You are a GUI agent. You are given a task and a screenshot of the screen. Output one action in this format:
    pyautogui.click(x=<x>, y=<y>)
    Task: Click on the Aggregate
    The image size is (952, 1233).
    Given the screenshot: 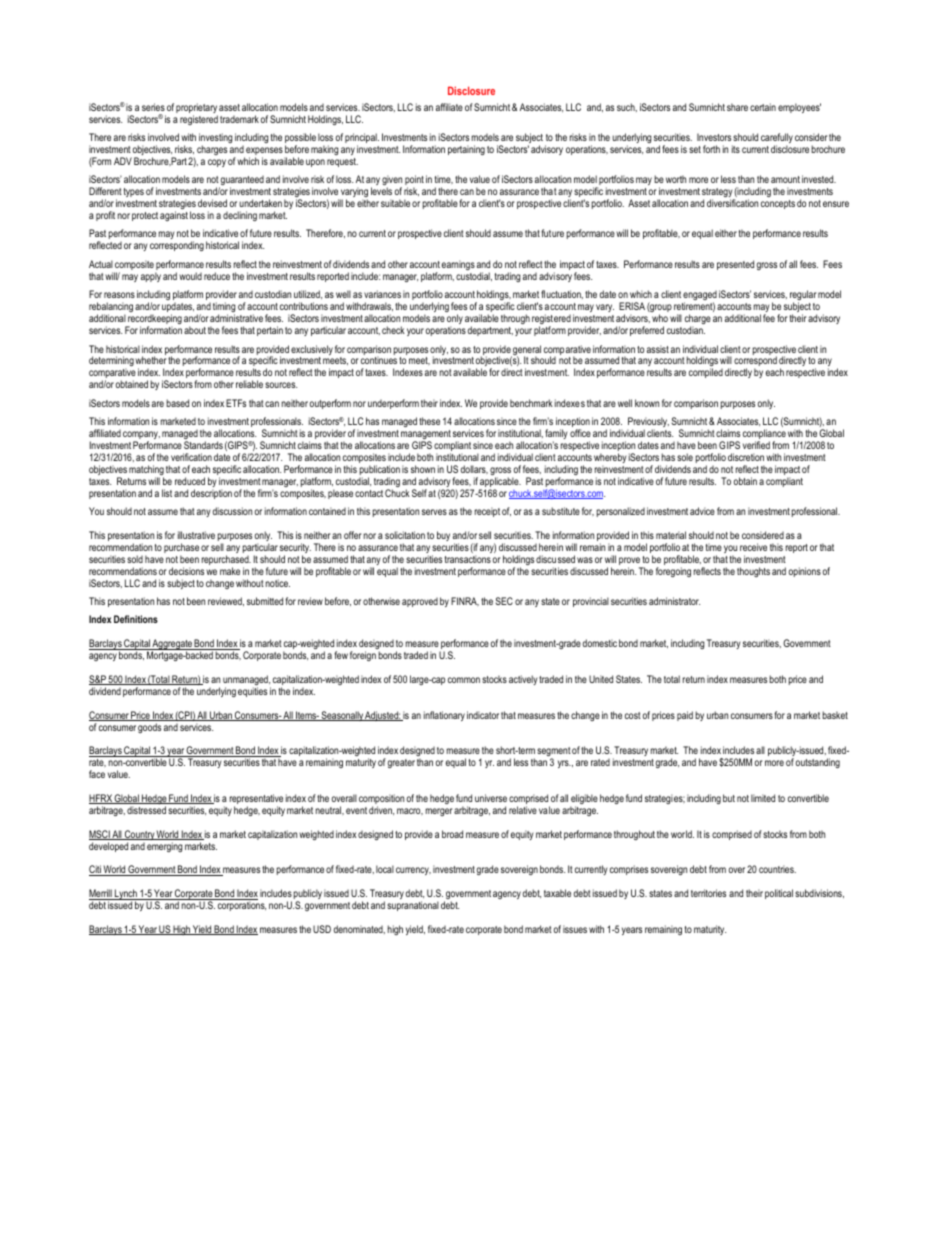 What is the action you would take?
    pyautogui.click(x=172, y=645)
